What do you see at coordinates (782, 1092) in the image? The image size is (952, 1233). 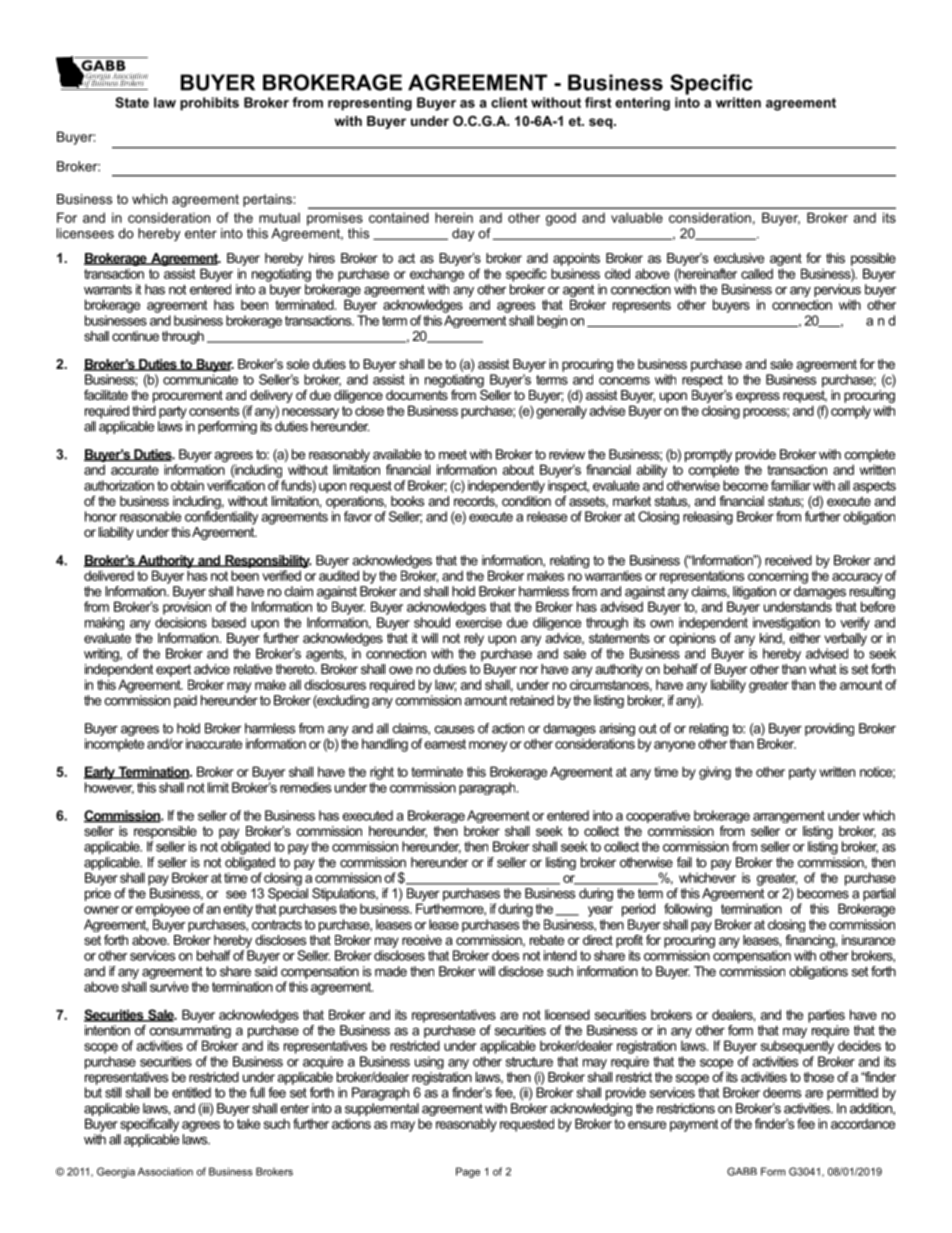 I see `deems` at bounding box center [782, 1092].
